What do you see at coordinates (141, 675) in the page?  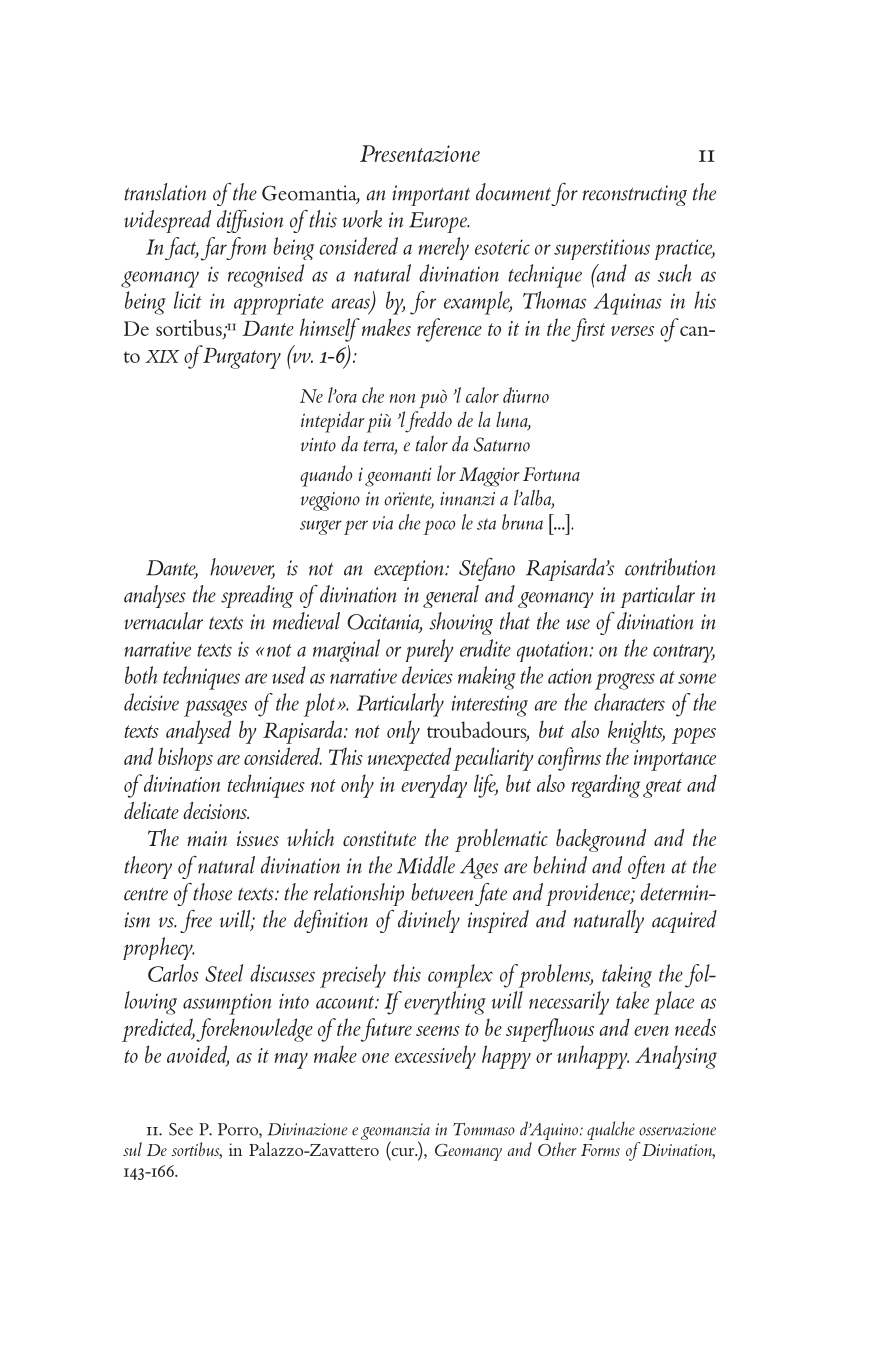 I see `both` at bounding box center [141, 675].
